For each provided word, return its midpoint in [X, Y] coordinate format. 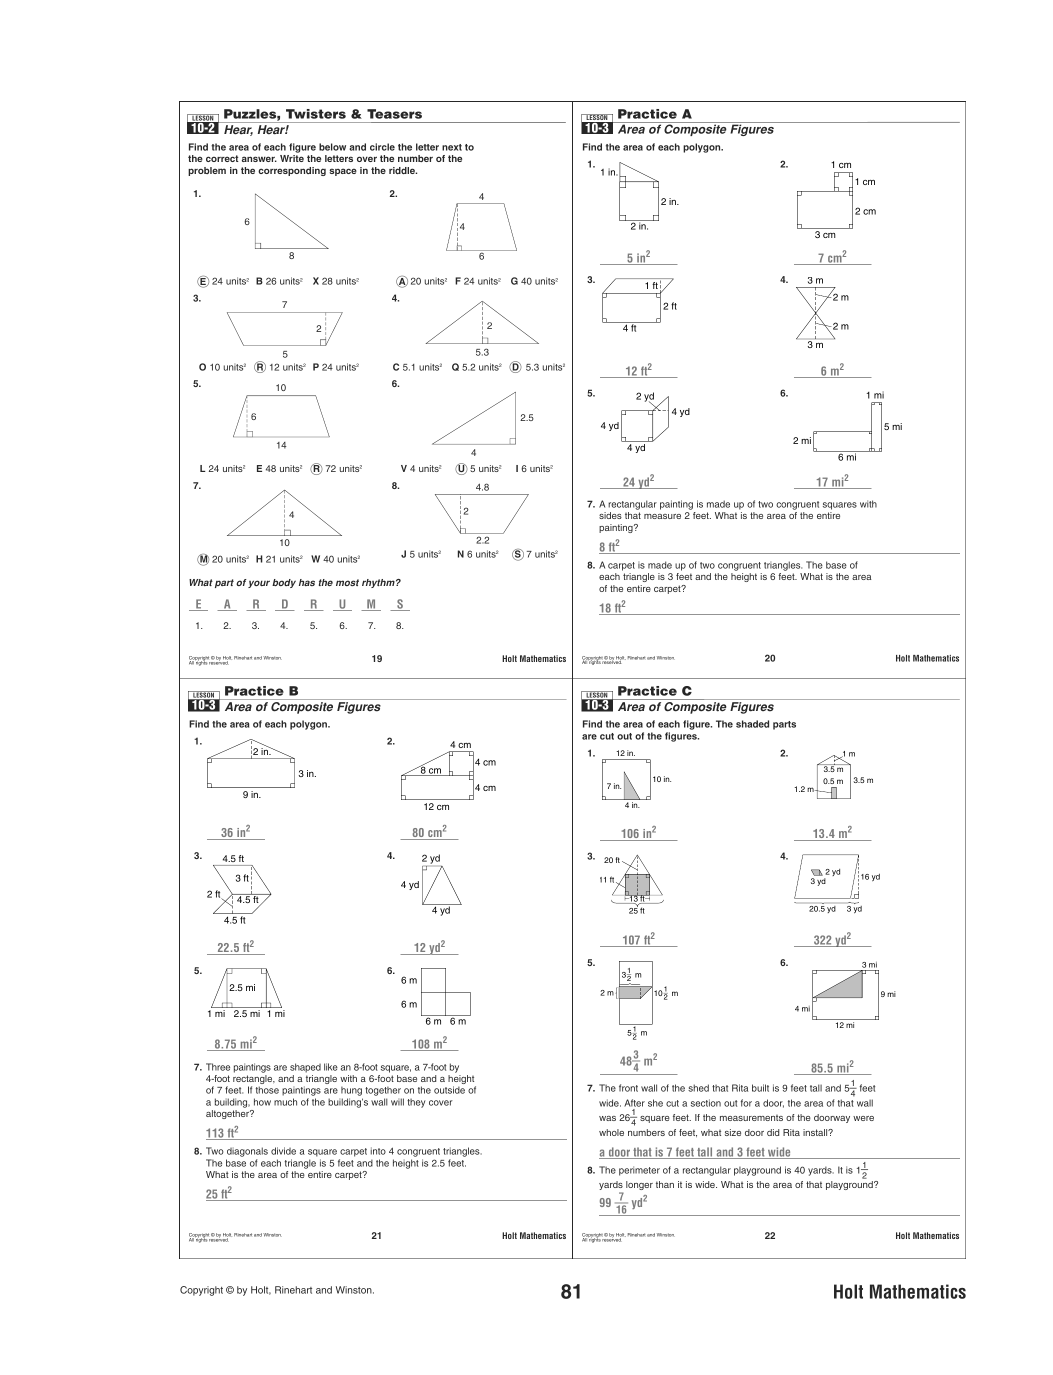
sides [610, 515]
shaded [752, 724]
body [284, 583]
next [452, 147]
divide [283, 1151]
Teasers [394, 114]
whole [611, 1132]
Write [292, 158]
